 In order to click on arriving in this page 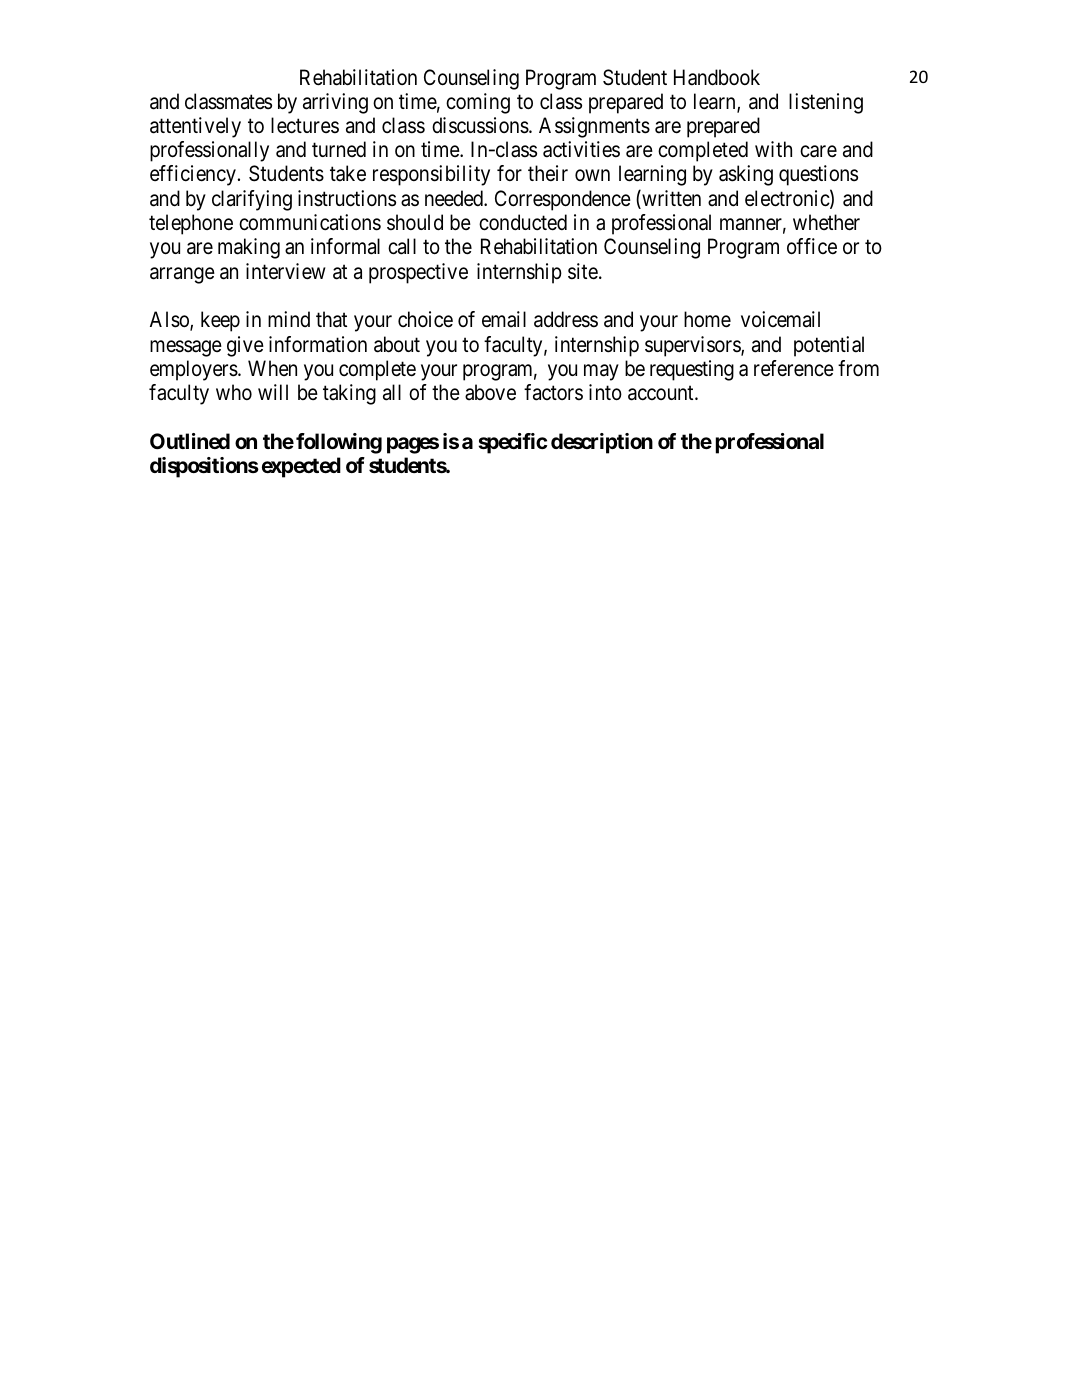, I will do `click(335, 103)`.
